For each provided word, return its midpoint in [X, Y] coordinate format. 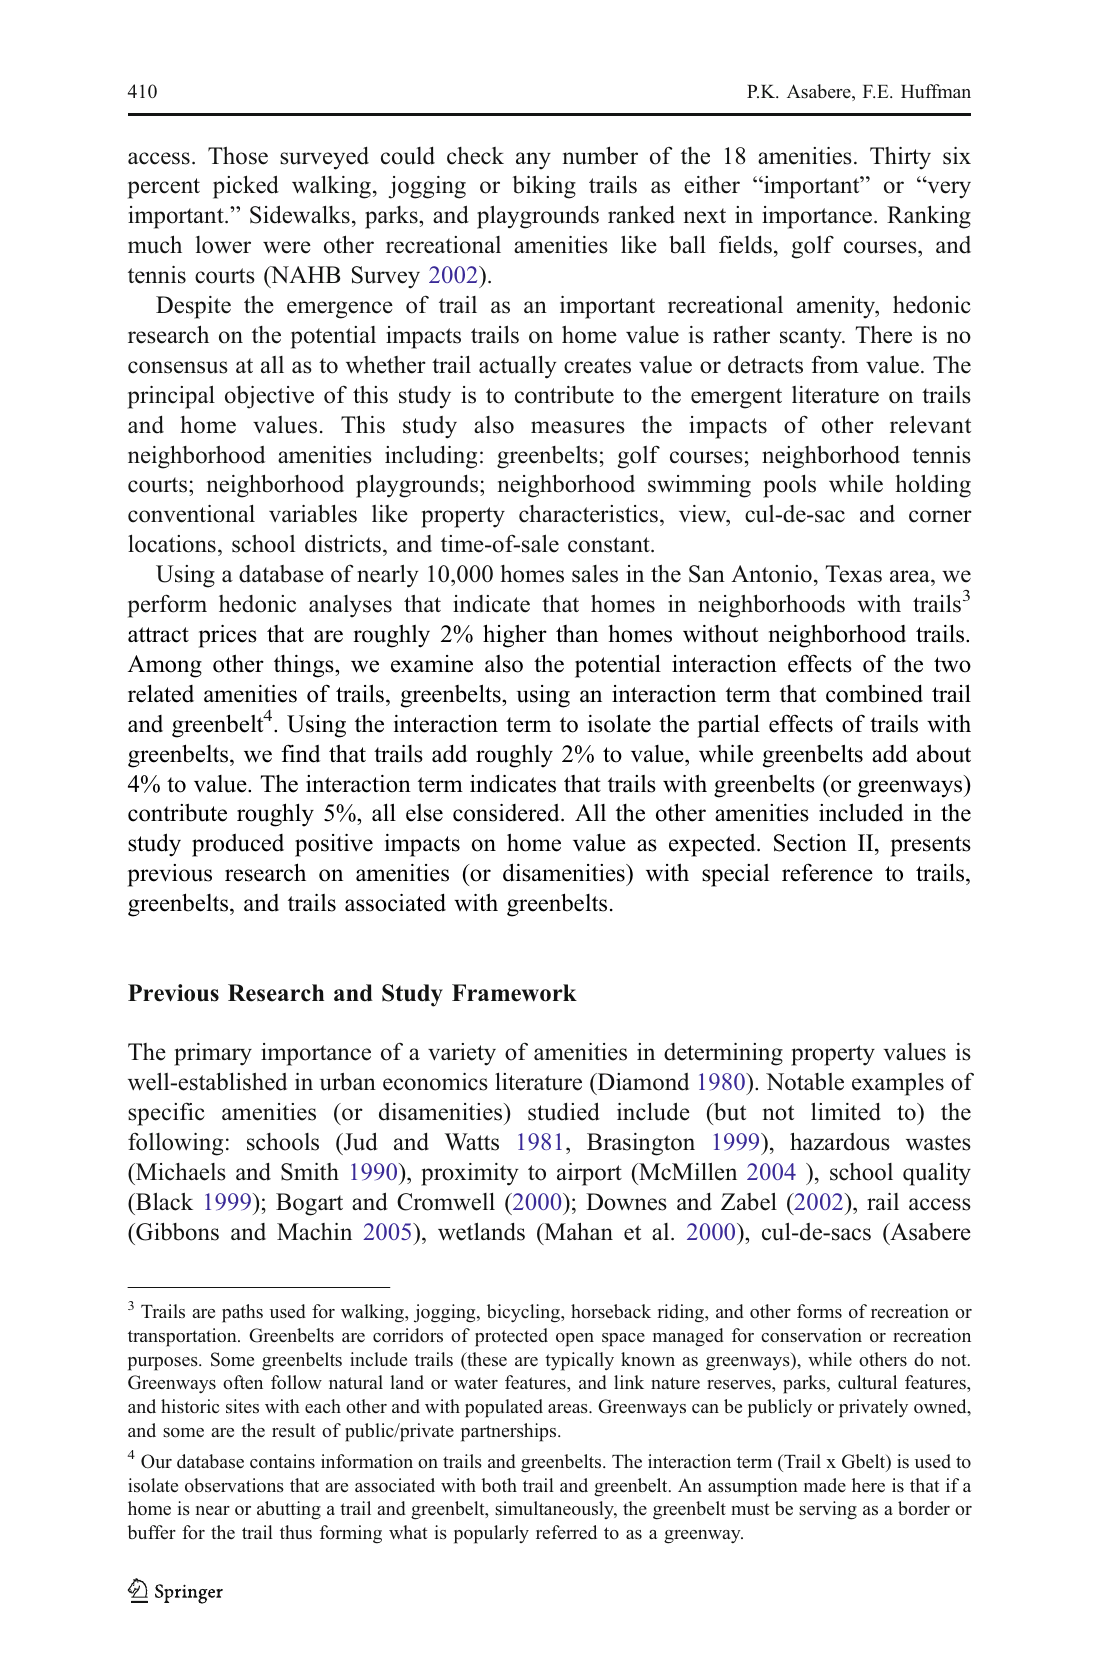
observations [234, 1485]
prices [228, 636]
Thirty [900, 158]
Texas [854, 574]
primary [213, 1054]
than [577, 633]
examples [898, 1084]
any [533, 161]
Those [238, 155]
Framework [514, 993]
